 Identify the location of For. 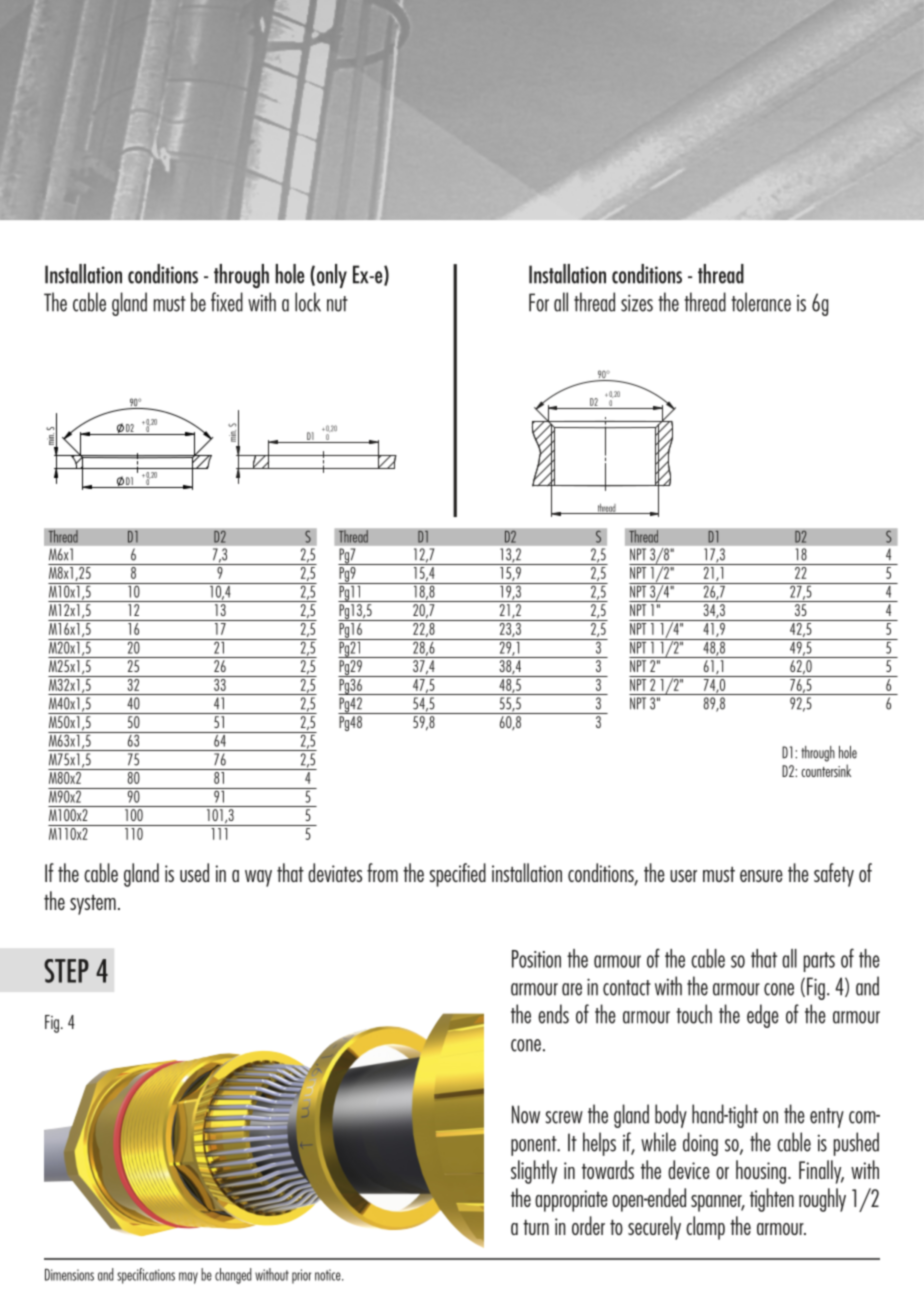
(539, 302).
